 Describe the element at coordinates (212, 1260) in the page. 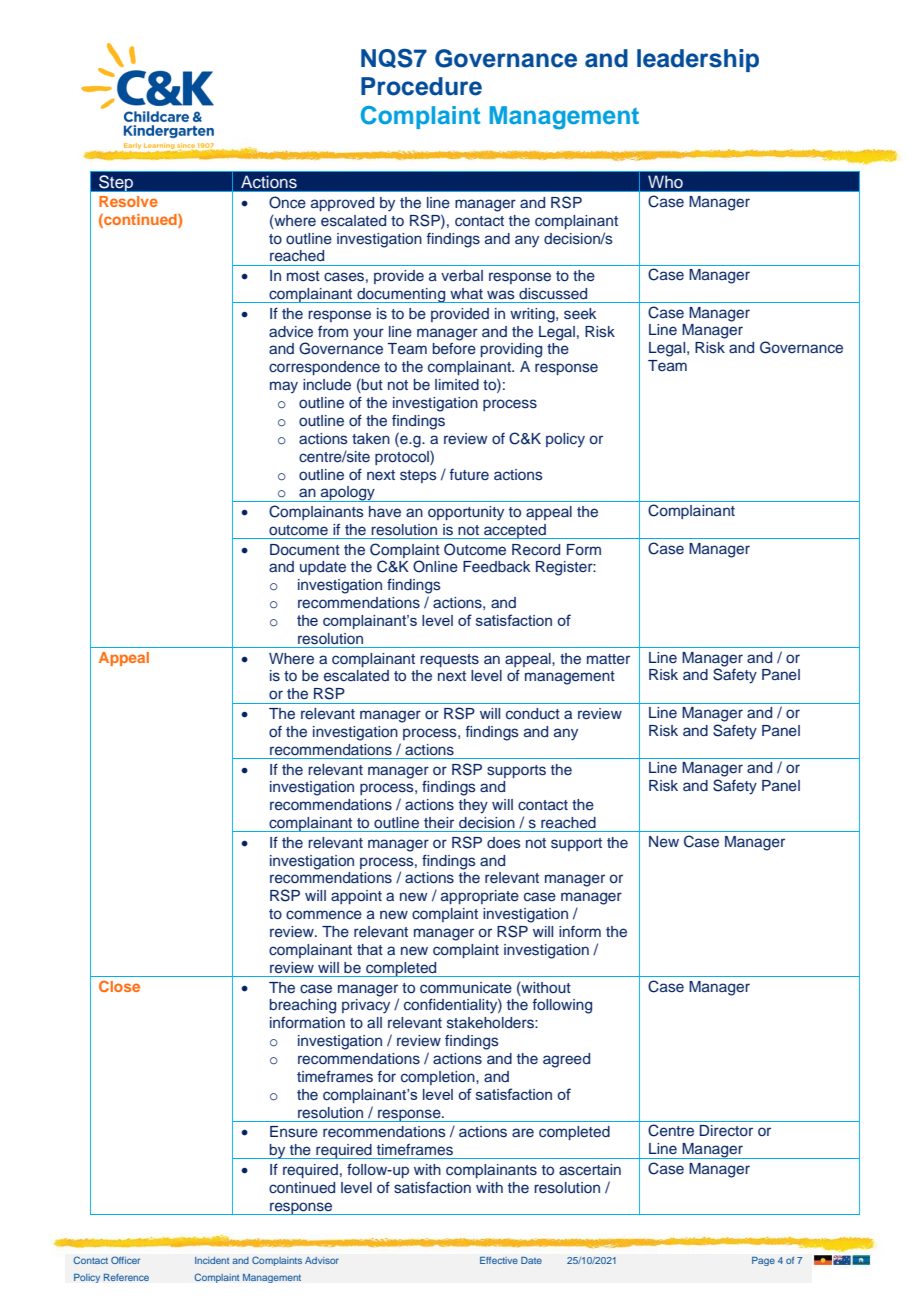

I see `Incident` at that location.
